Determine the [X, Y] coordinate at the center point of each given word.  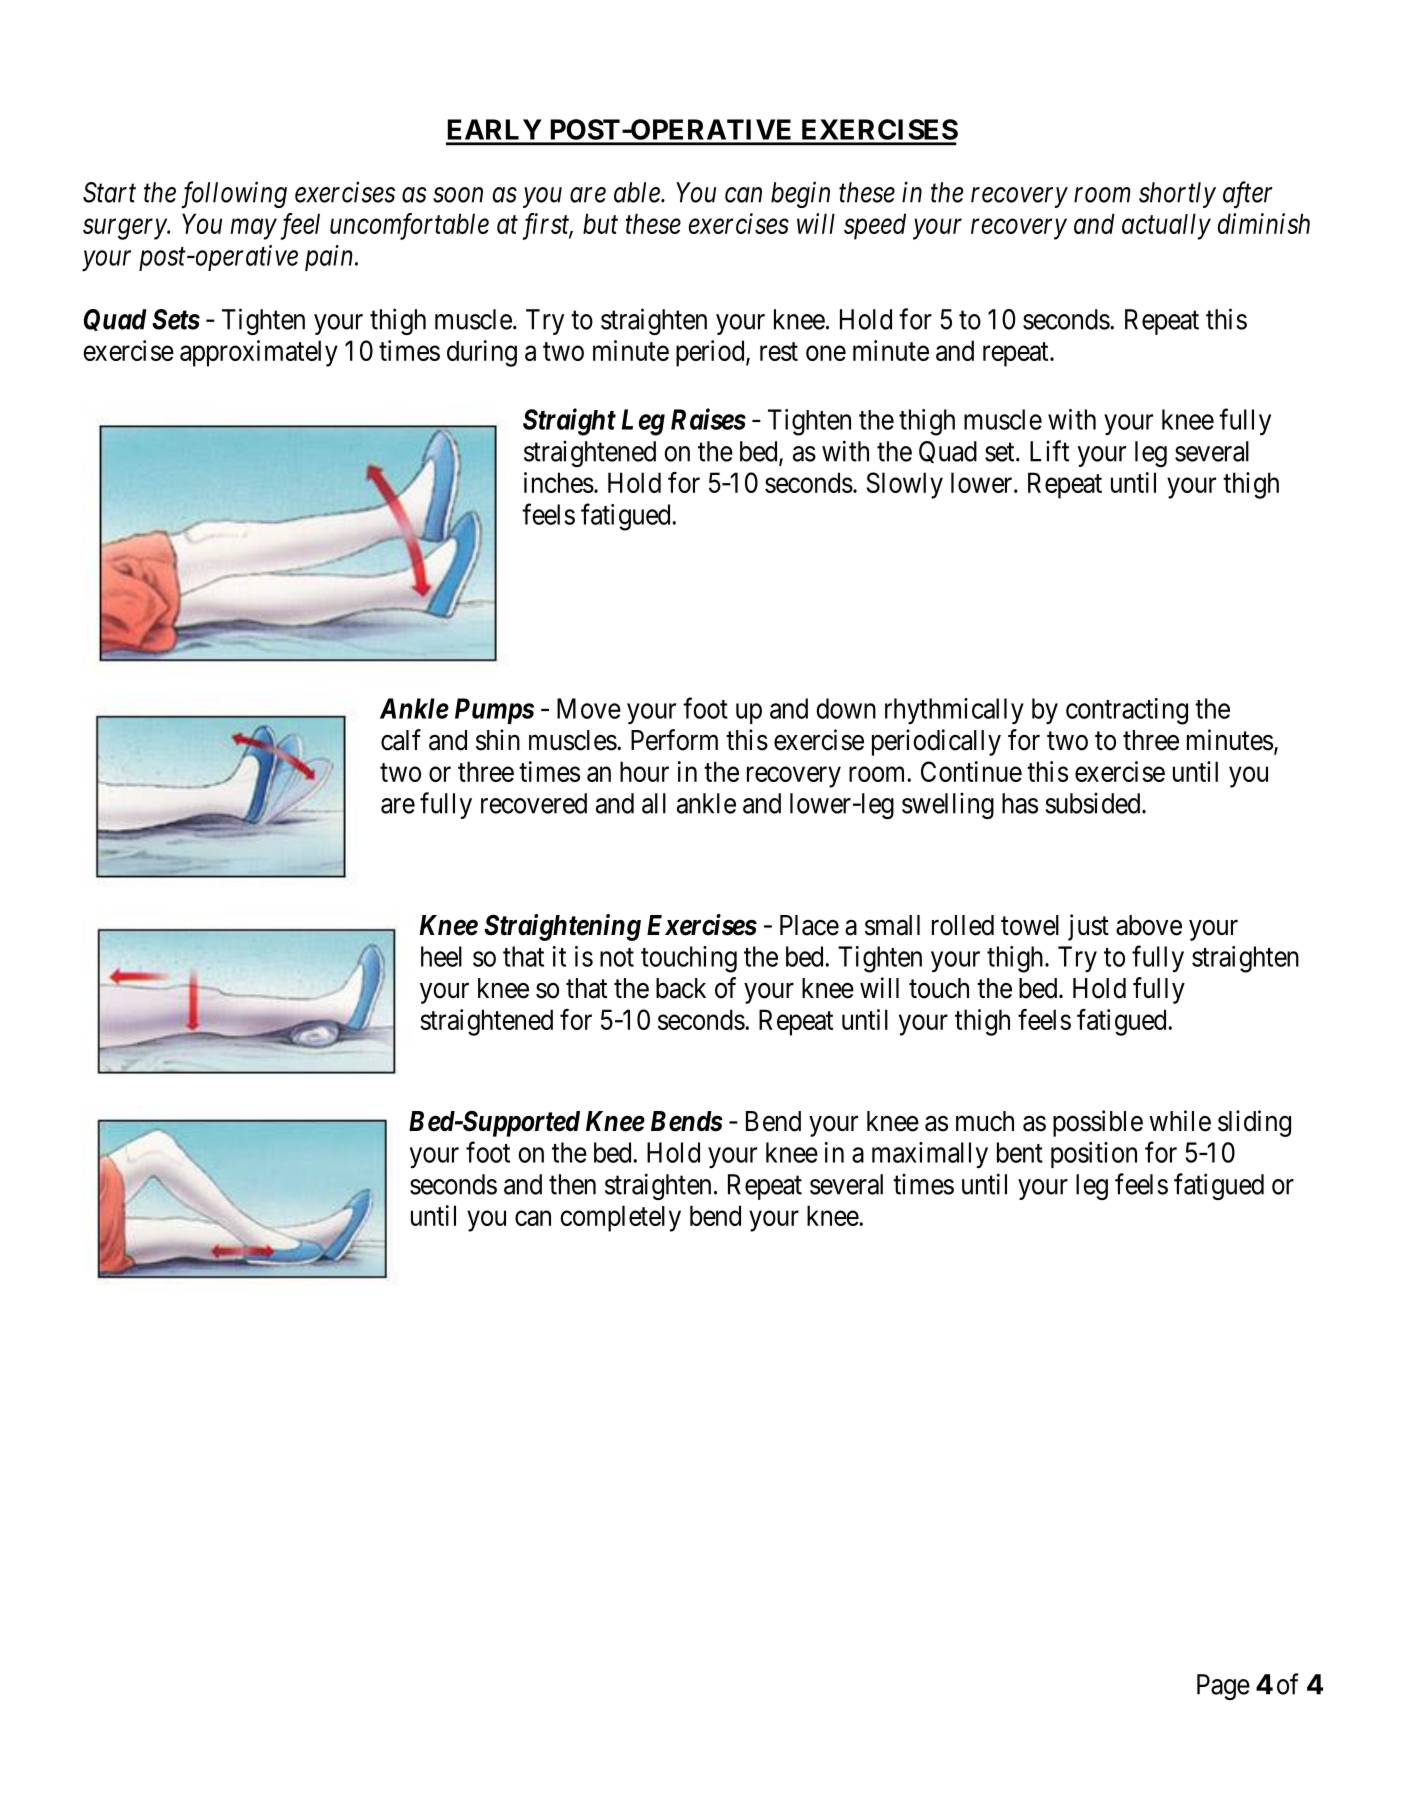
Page [1223, 1687]
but [600, 223]
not [617, 957]
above [1149, 925]
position [1094, 1155]
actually [1166, 226]
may [254, 229]
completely [620, 1218]
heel [441, 956]
